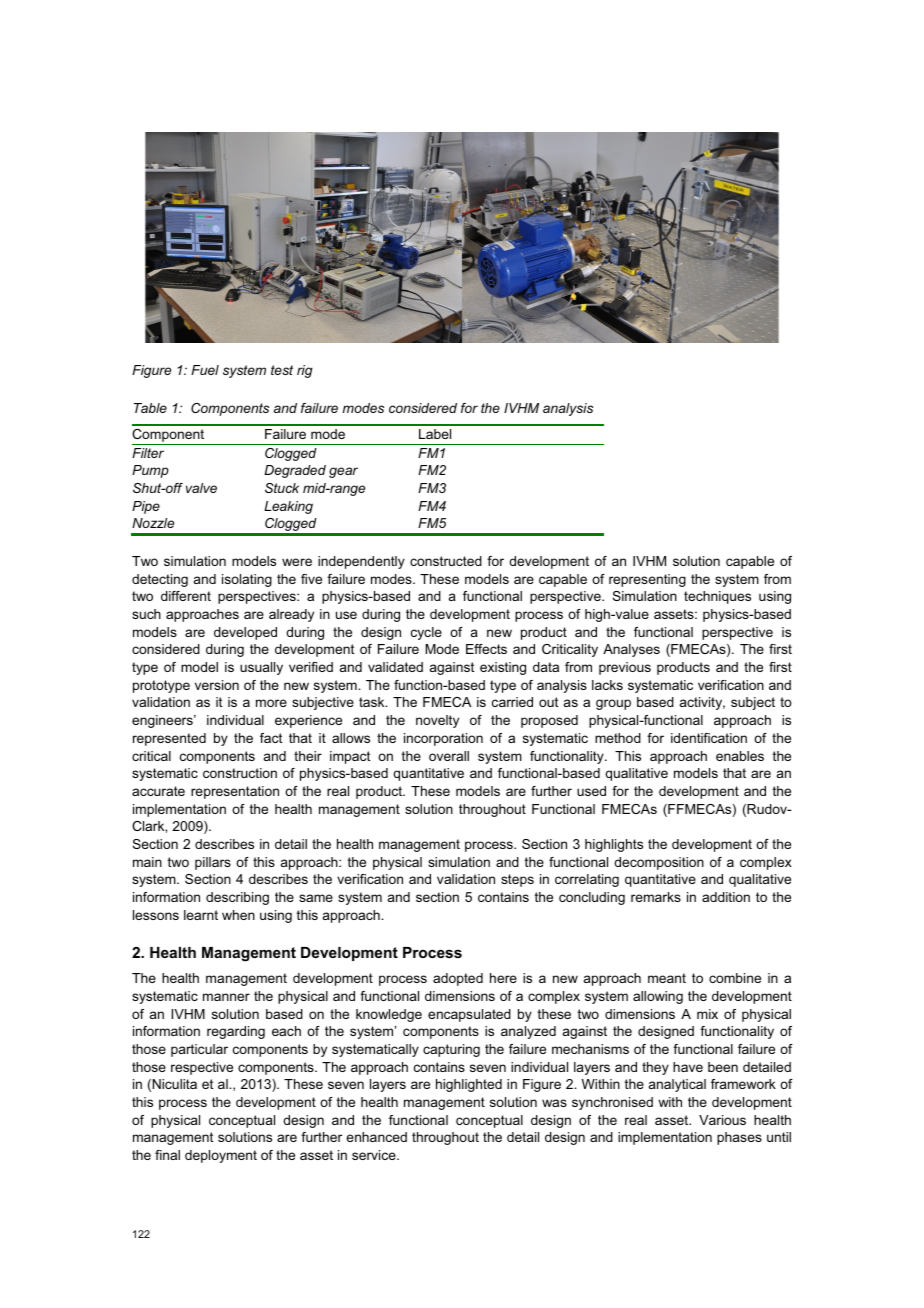 The width and height of the image is (924, 1308). I want to click on deployment, so click(221, 1156).
